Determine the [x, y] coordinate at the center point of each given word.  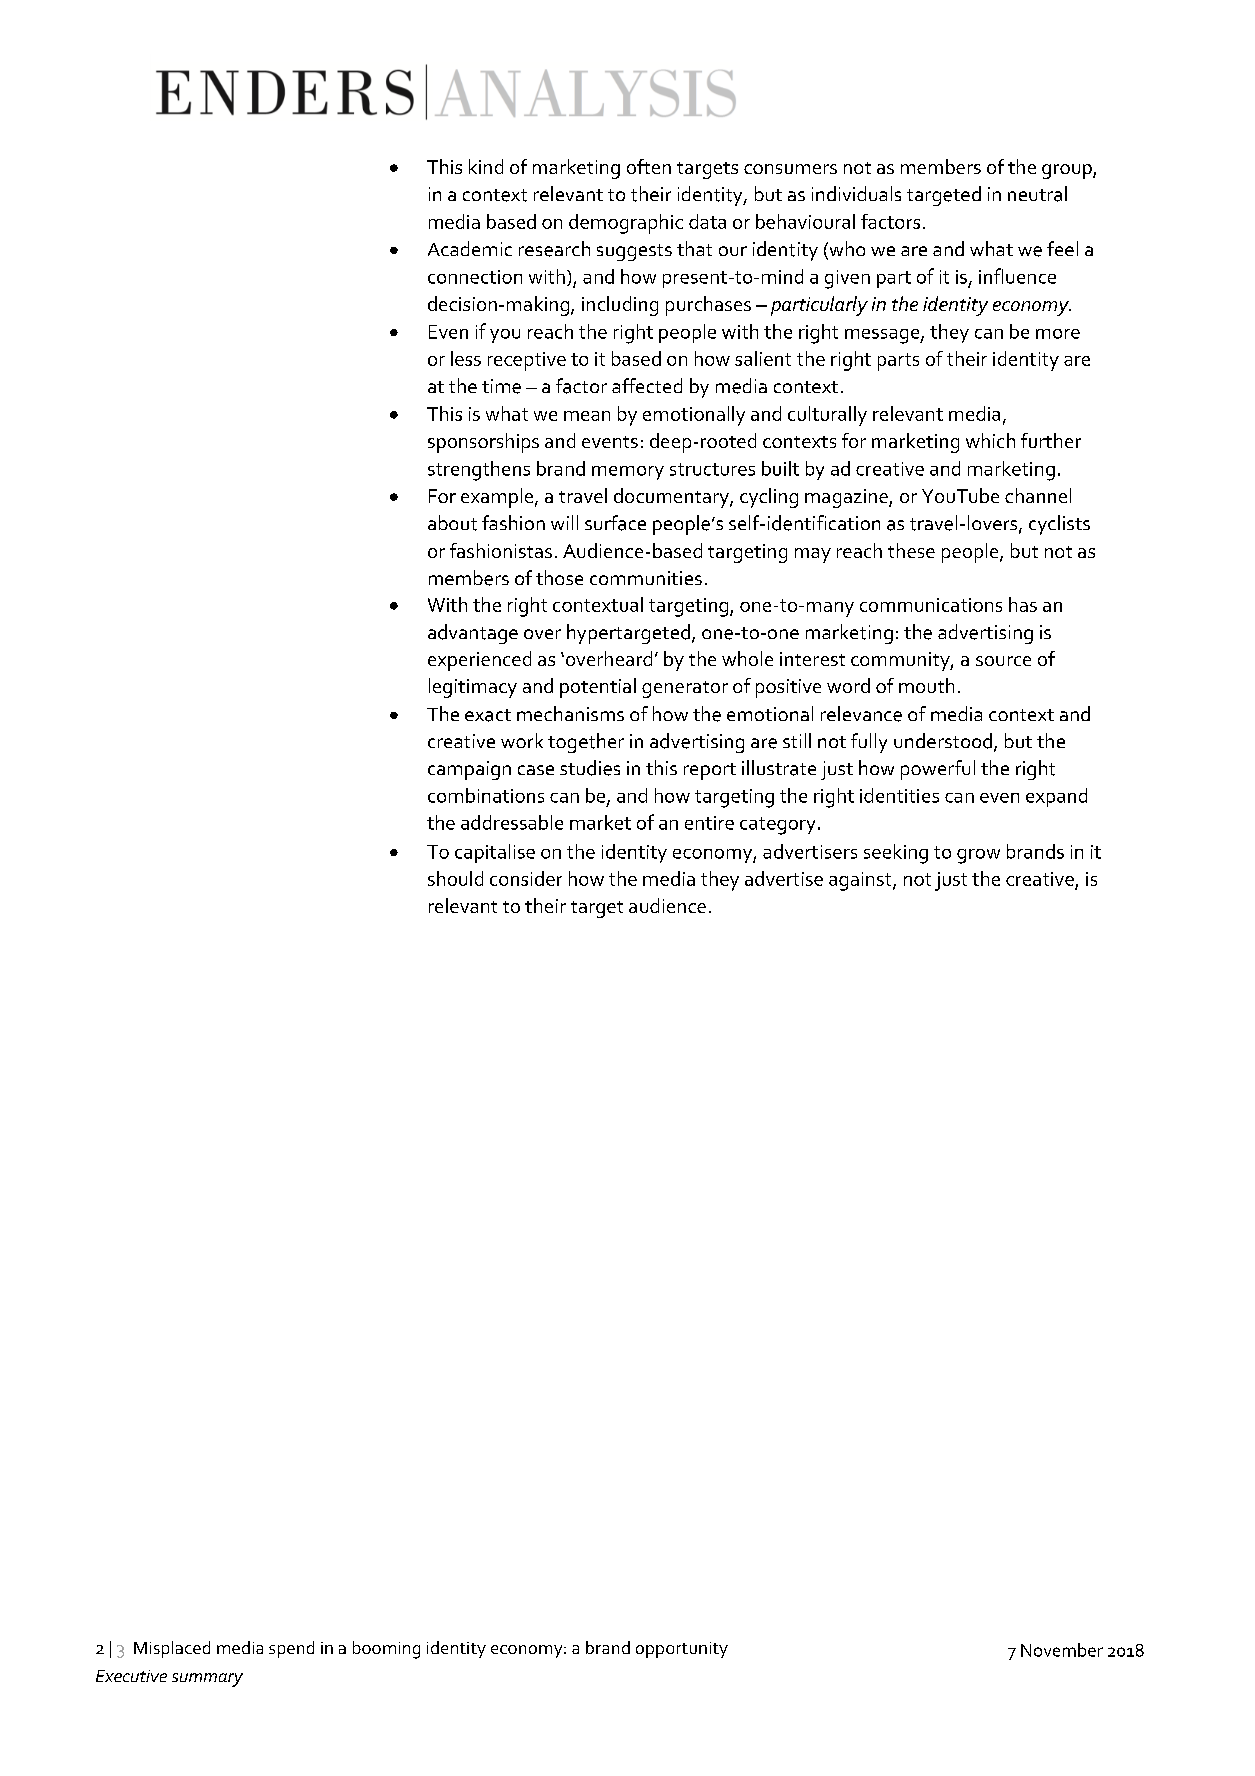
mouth [926, 685]
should [455, 878]
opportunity [682, 1650]
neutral [1037, 194]
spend [291, 1649]
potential [598, 688]
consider [526, 878]
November [1062, 1650]
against [861, 881]
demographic [626, 224]
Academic [470, 248]
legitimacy [473, 688]
